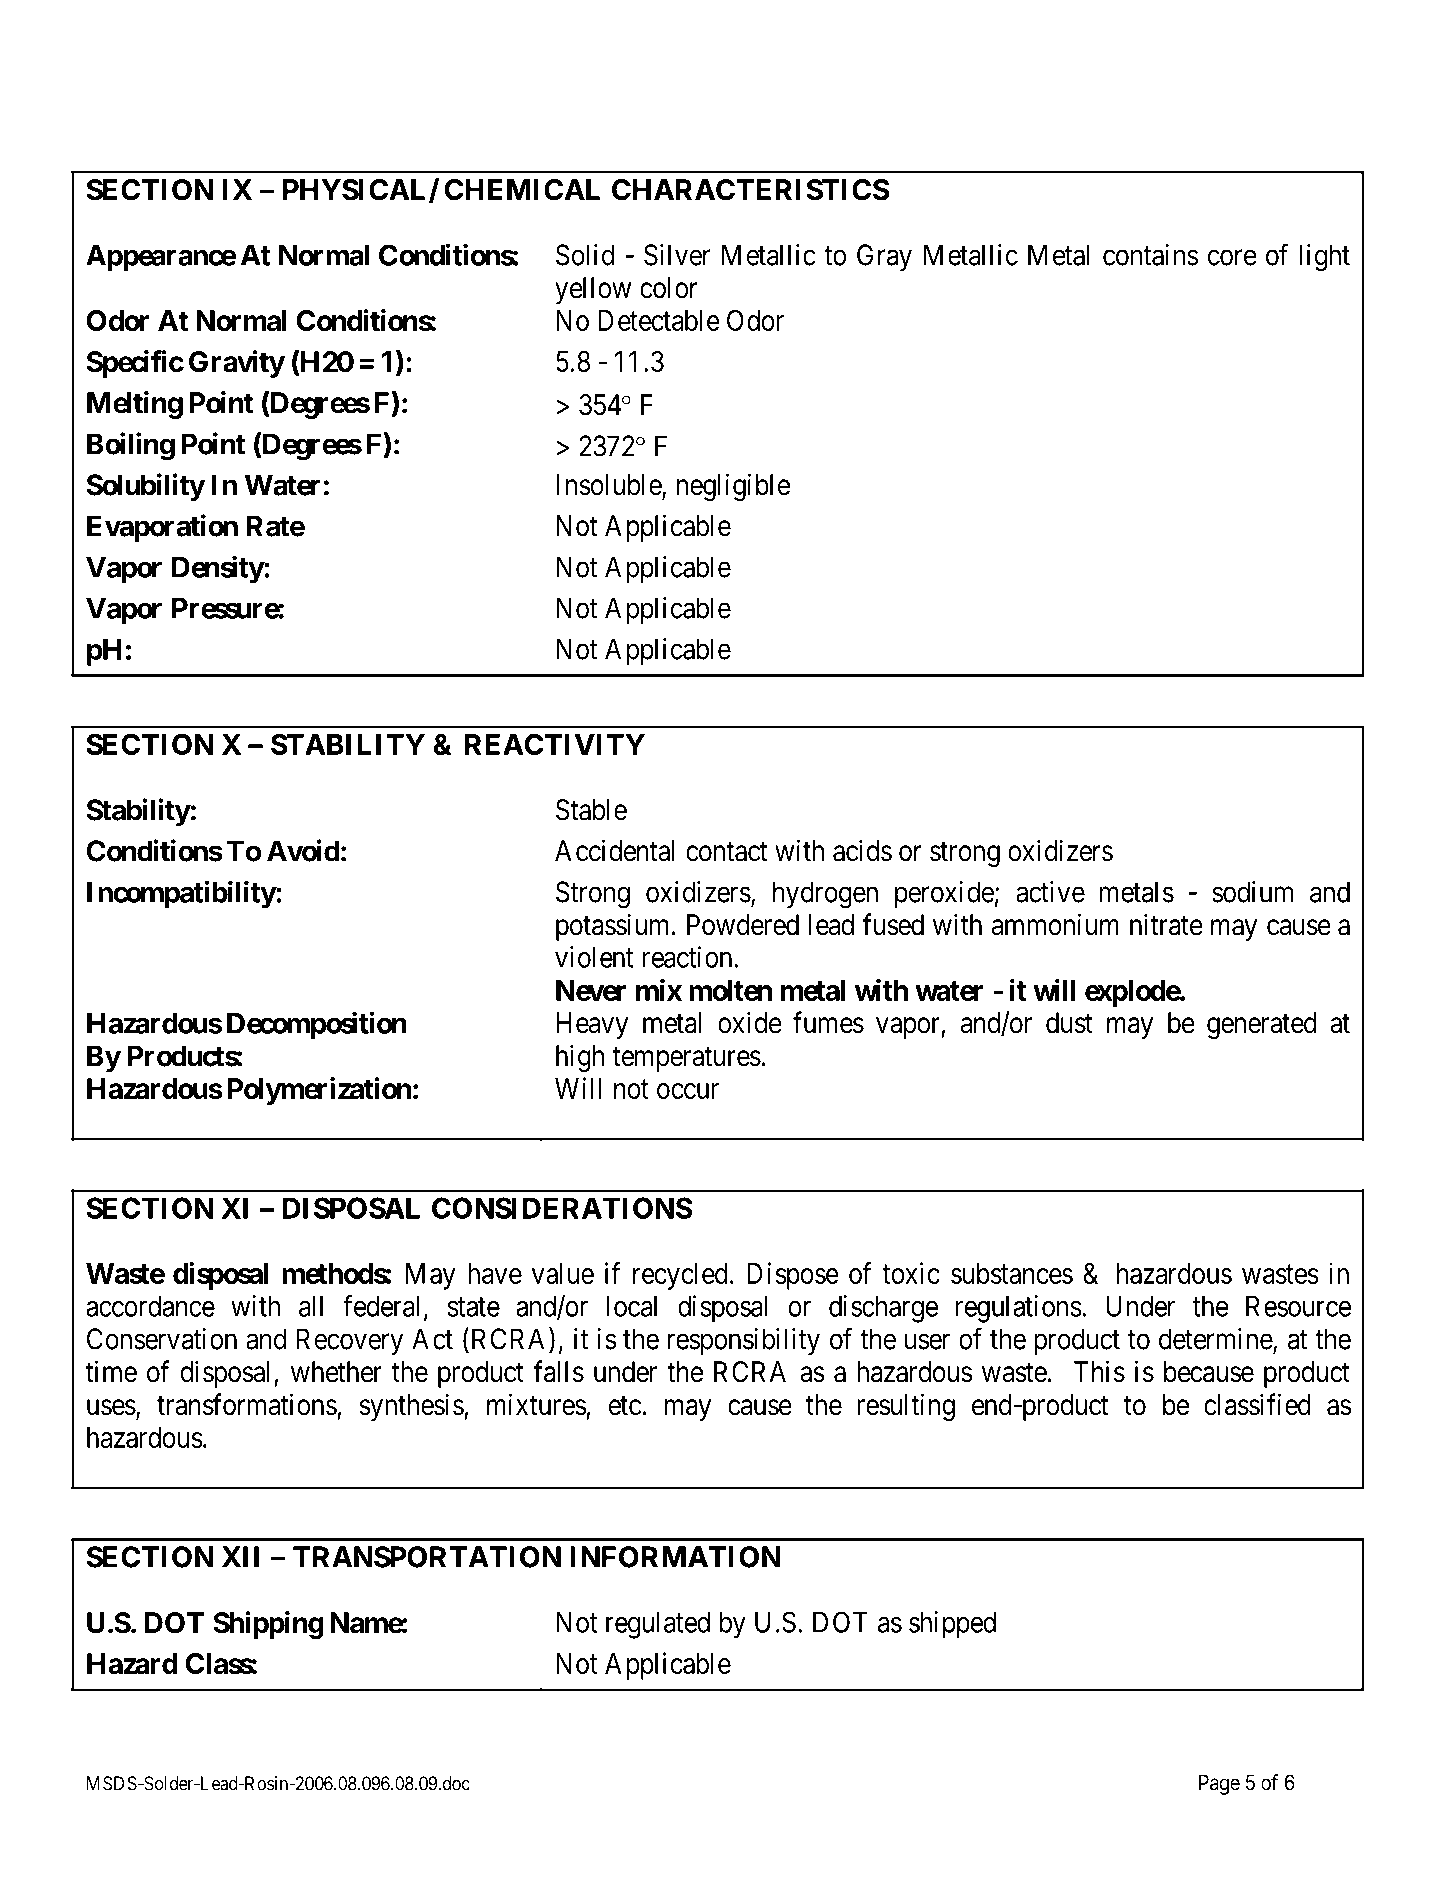 Image resolution: width=1454 pixels, height=1881 pixels. I want to click on Page, so click(1219, 1784).
